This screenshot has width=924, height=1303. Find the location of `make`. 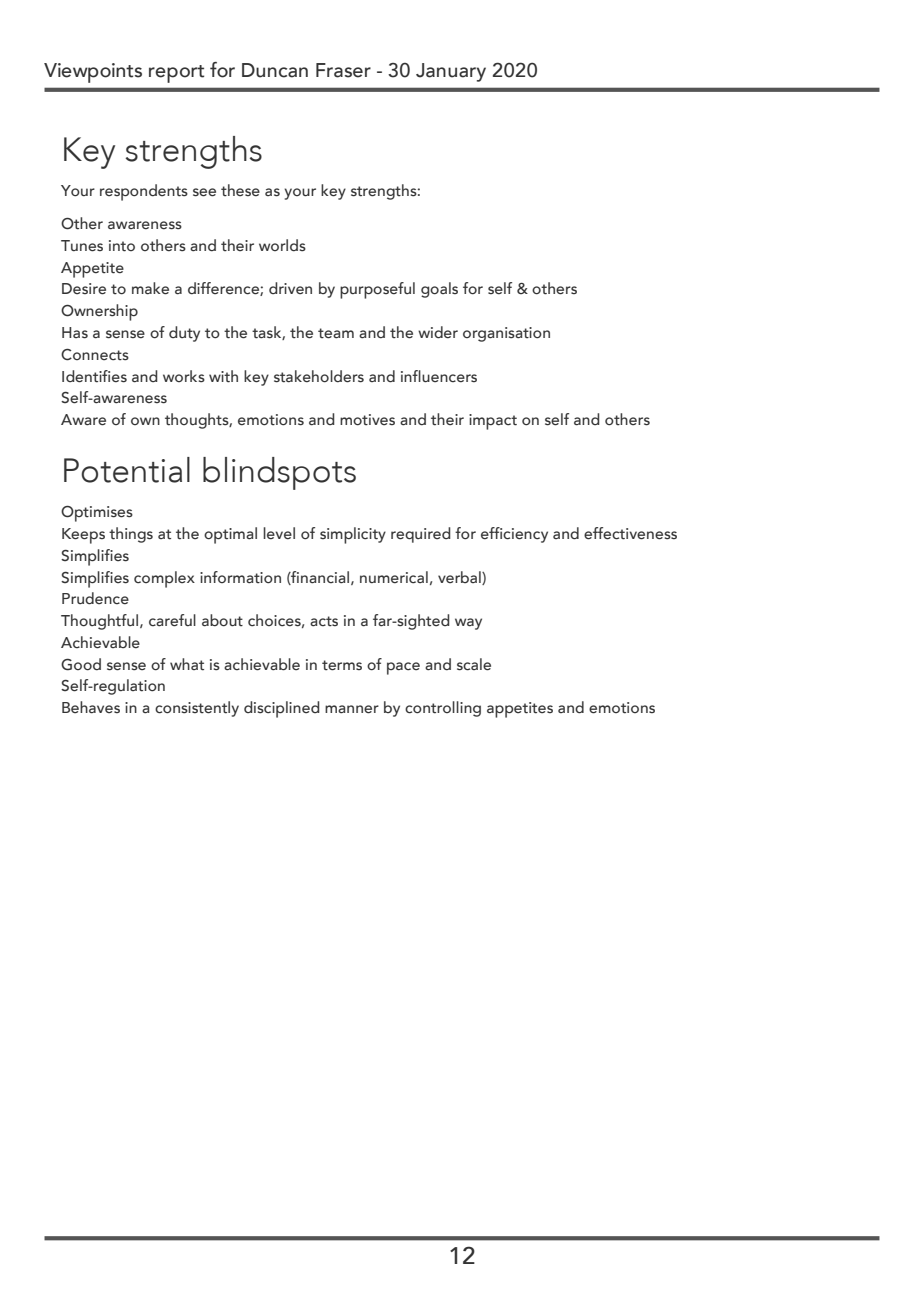

make is located at coordinates (150, 288).
